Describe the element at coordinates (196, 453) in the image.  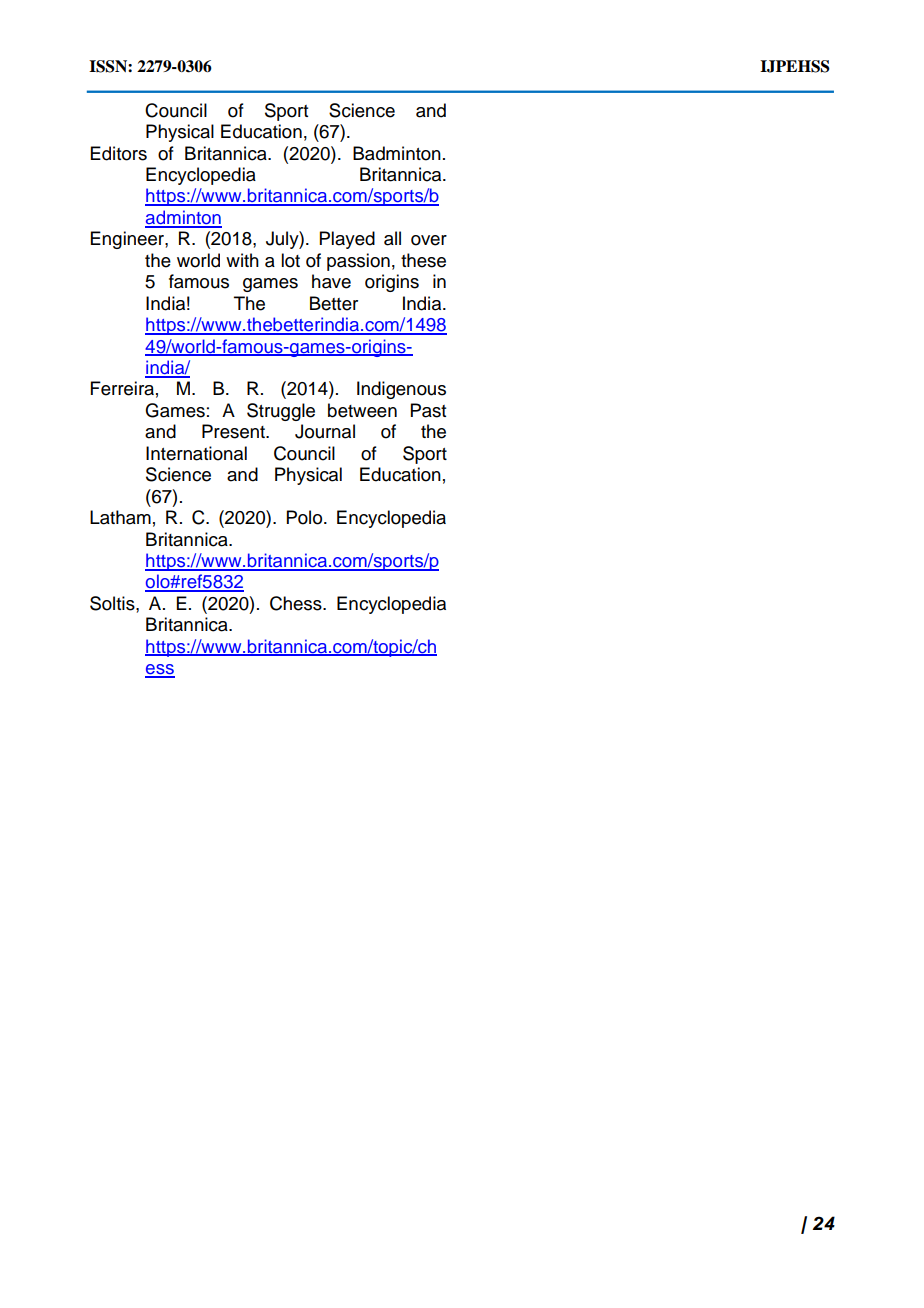
I see `International` at that location.
